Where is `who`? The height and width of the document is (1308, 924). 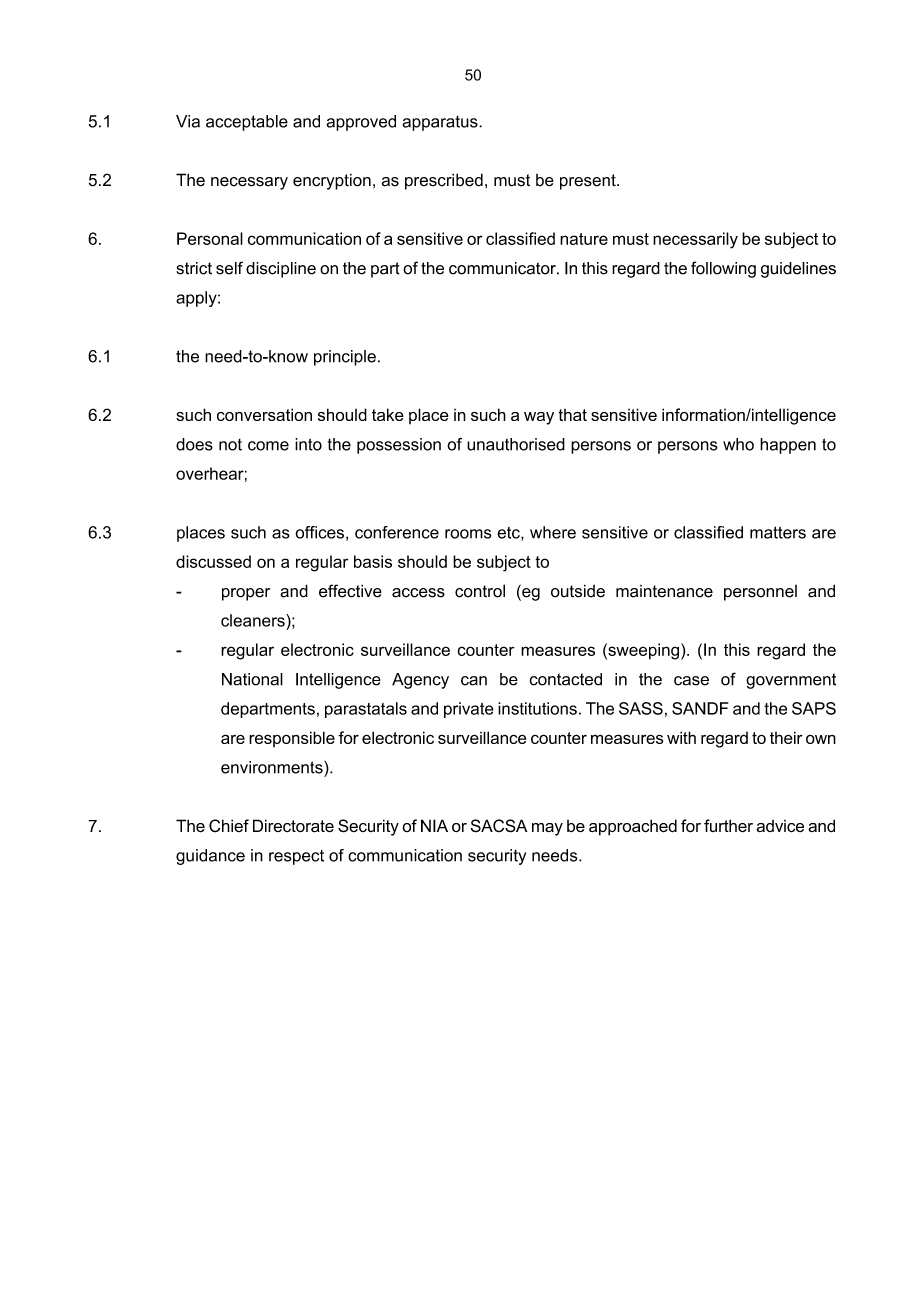 who is located at coordinates (738, 444).
